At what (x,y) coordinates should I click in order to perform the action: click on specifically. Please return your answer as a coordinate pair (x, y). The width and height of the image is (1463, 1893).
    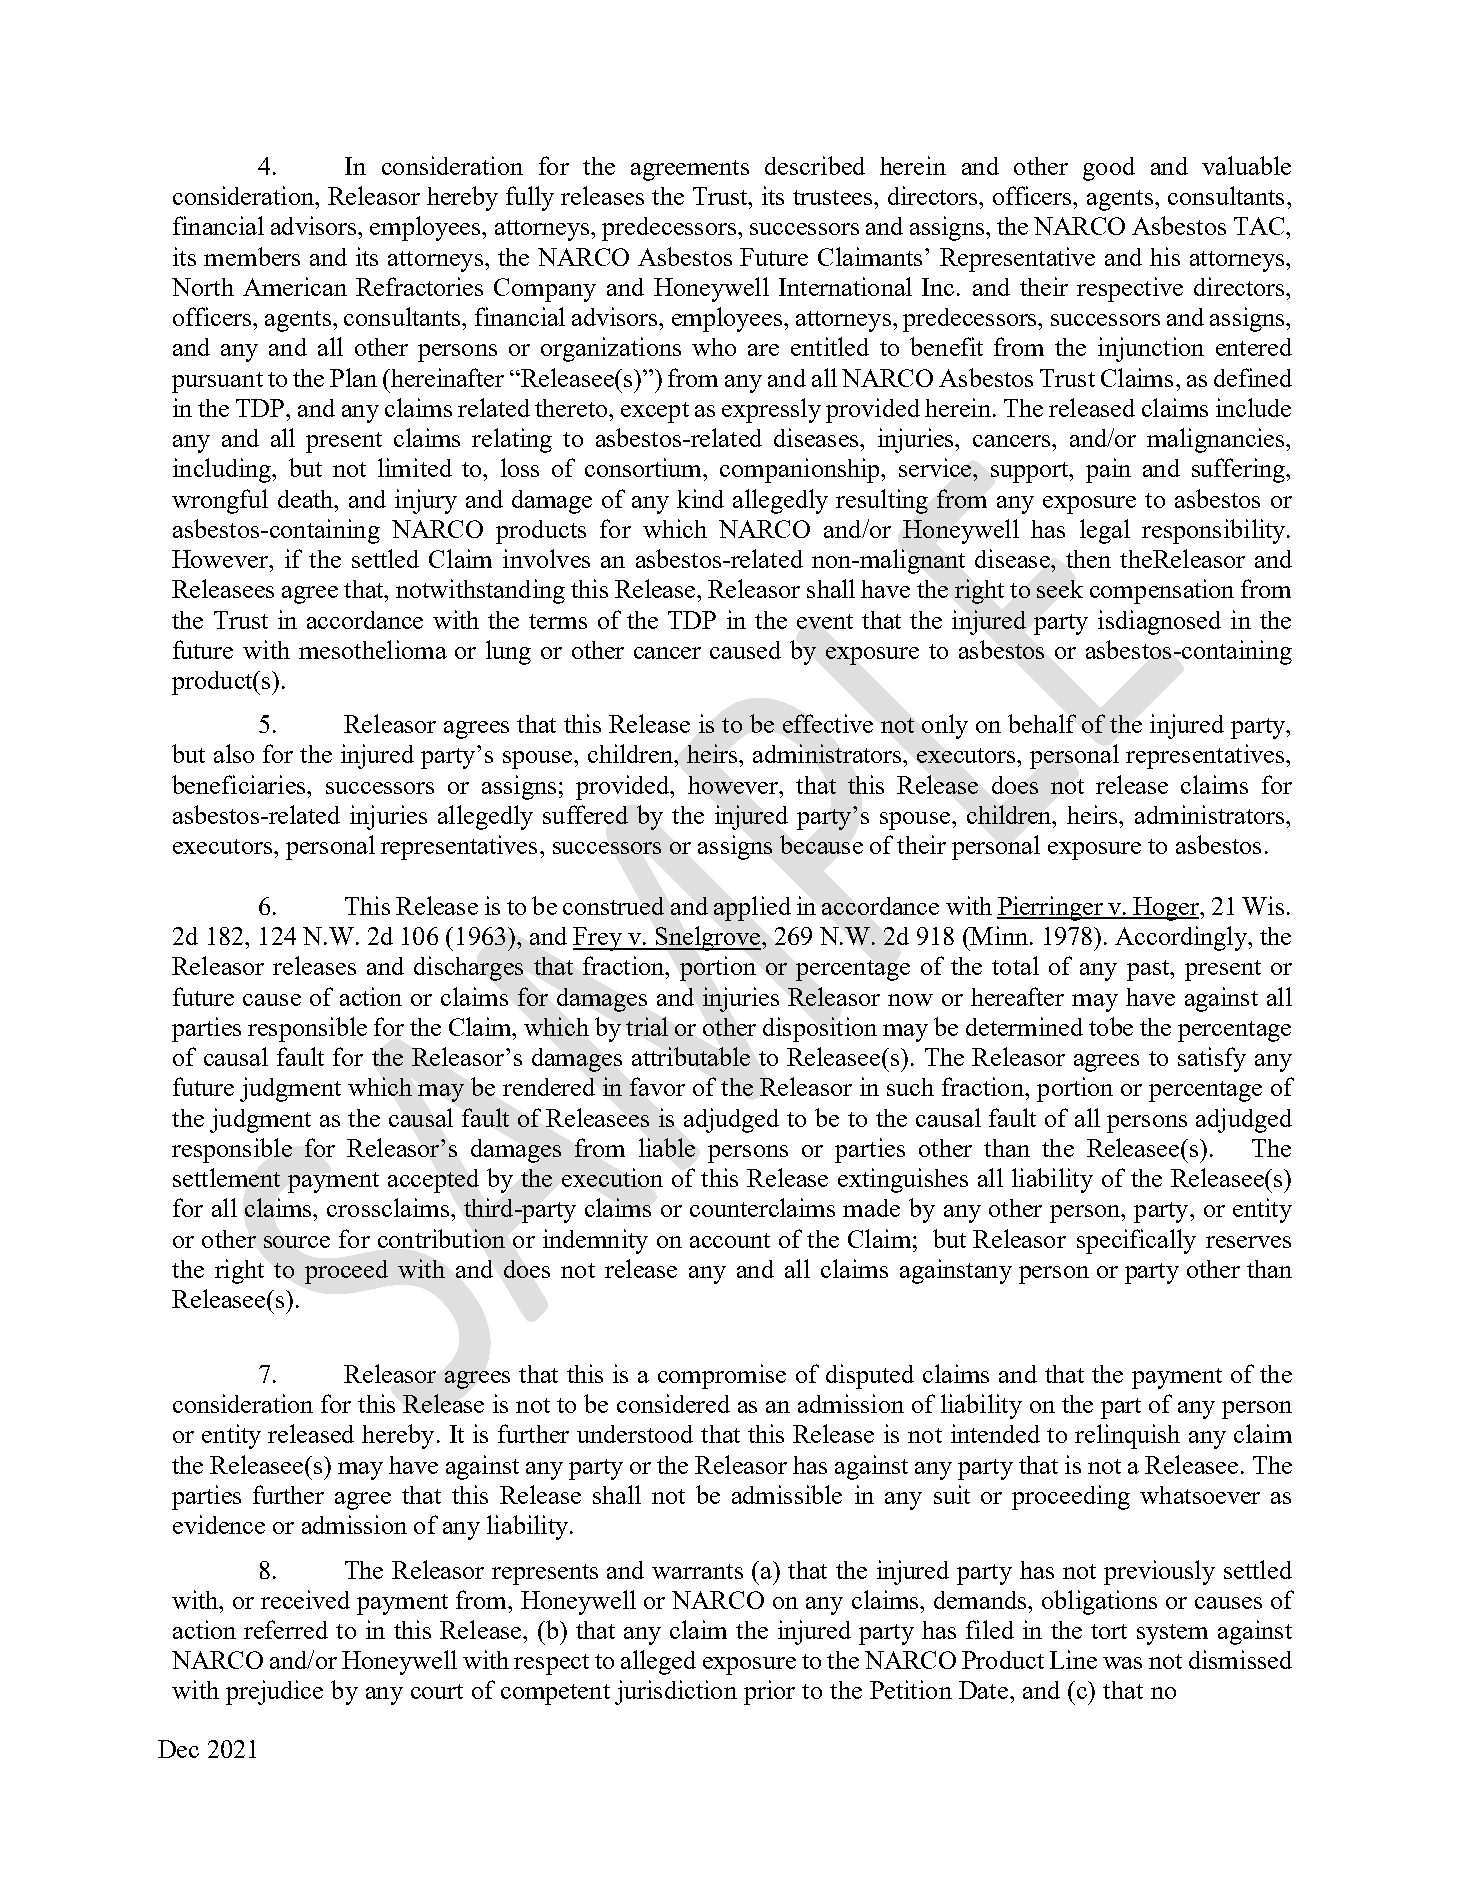
    Looking at the image, I should click on (1136, 1241).
